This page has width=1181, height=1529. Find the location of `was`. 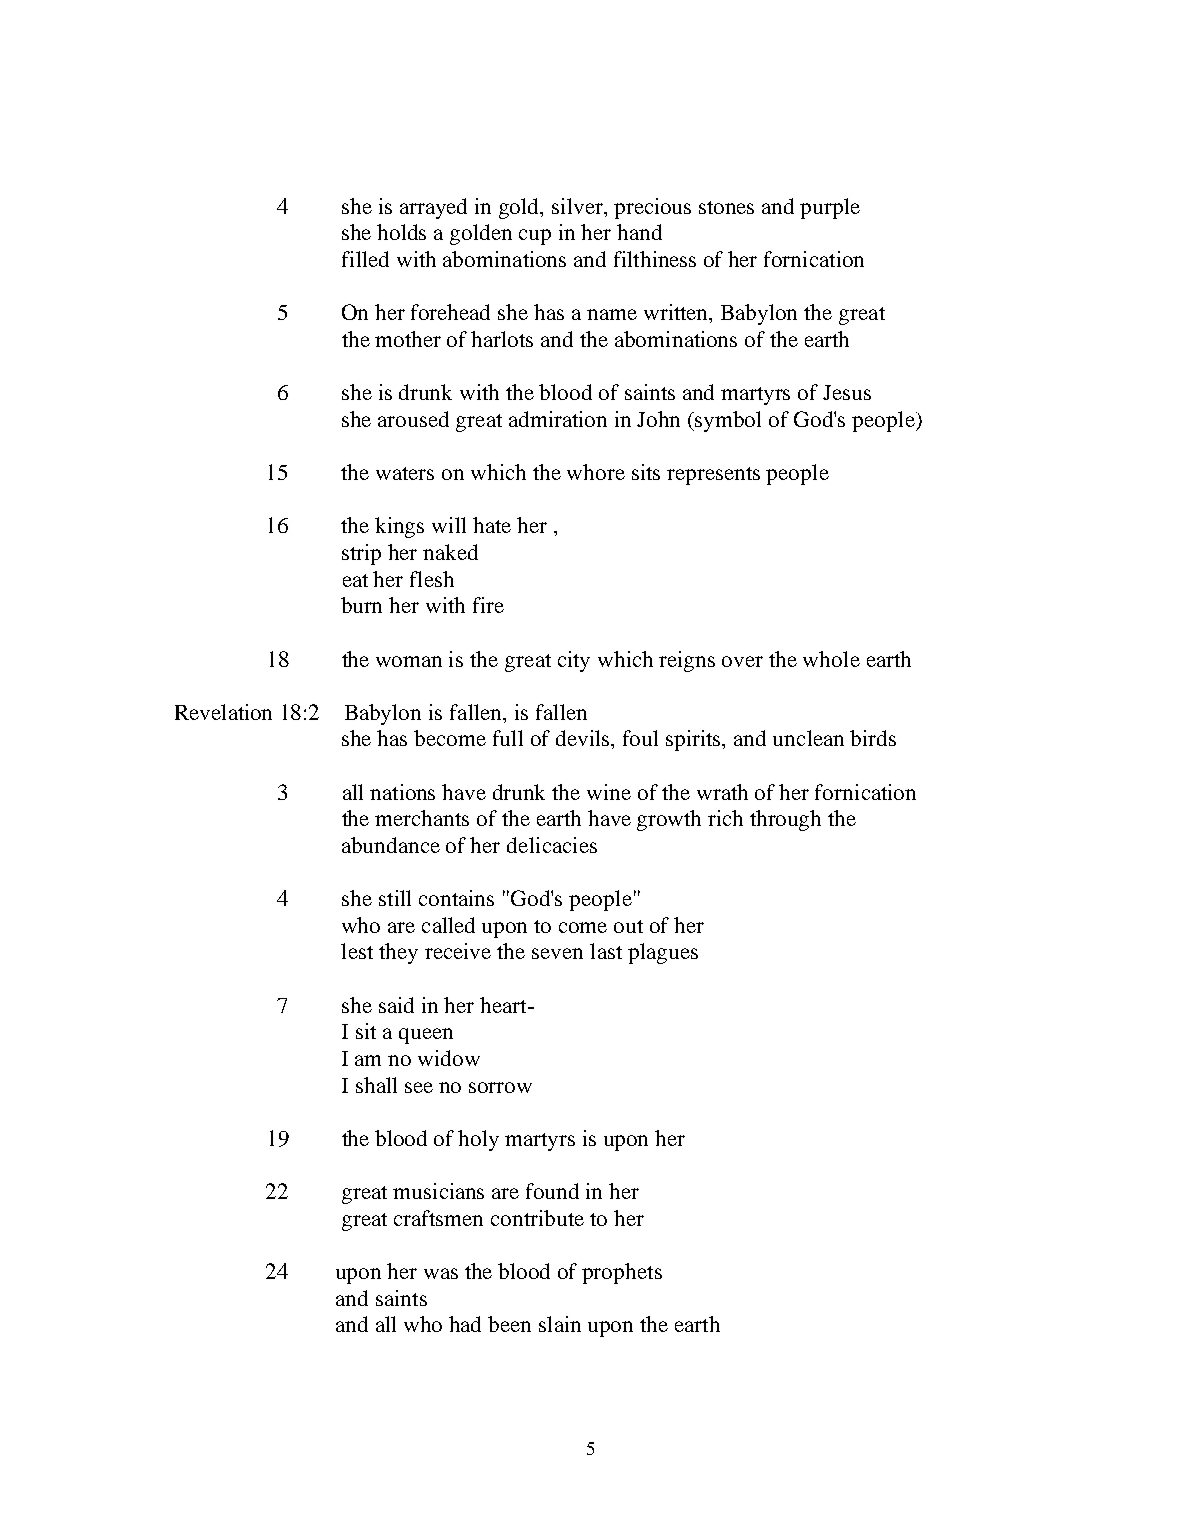

was is located at coordinates (441, 1273).
